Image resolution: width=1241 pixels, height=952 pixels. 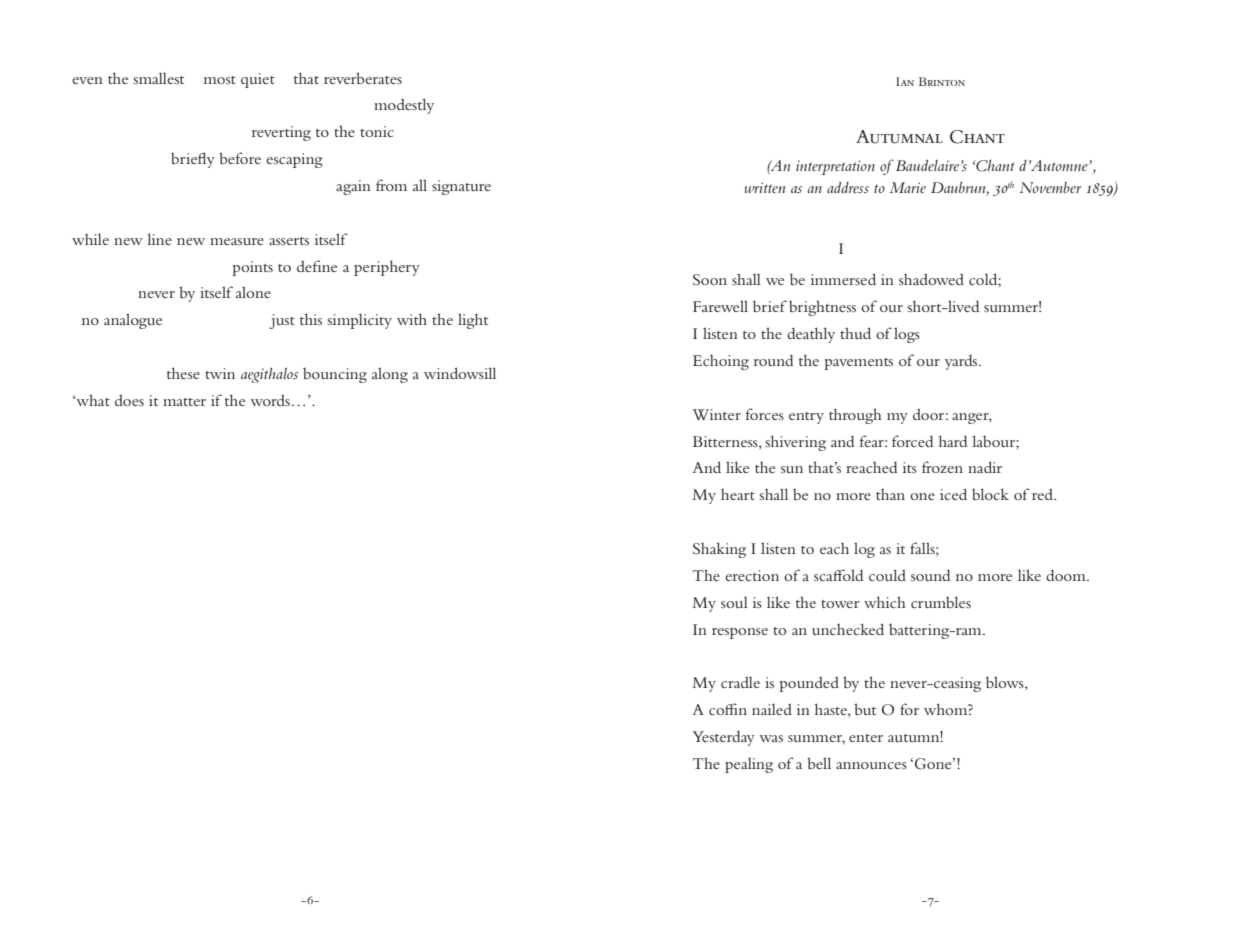 I want to click on modestly, so click(x=404, y=106).
